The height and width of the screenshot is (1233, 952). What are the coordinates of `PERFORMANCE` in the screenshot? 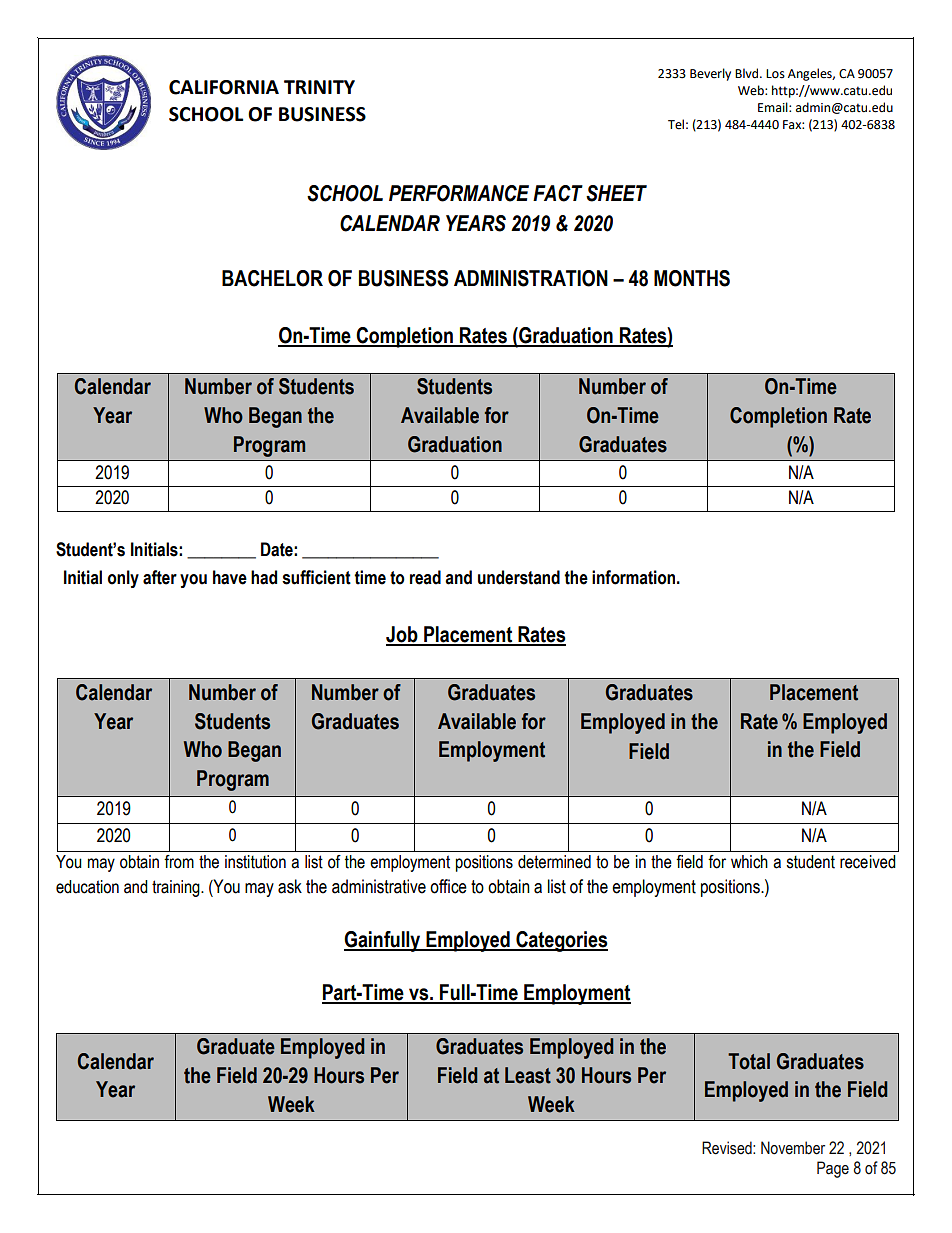 It's located at (459, 193).
